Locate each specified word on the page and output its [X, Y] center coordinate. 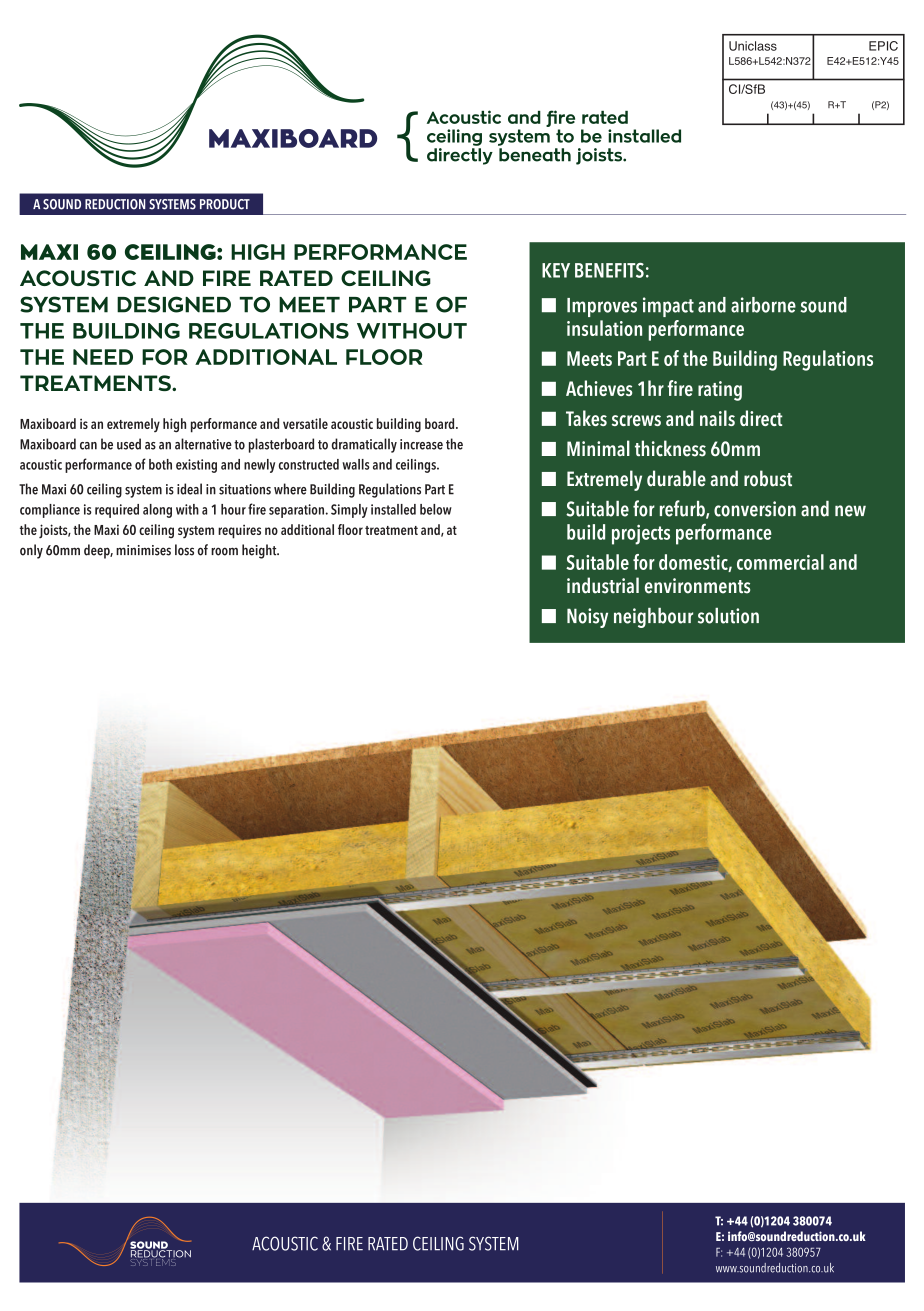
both [160, 464]
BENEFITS [609, 270]
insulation [604, 328]
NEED [103, 357]
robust [768, 478]
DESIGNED [174, 304]
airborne [763, 305]
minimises [143, 550]
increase [421, 444]
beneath [535, 155]
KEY [556, 270]
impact [668, 307]
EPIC [883, 46]
